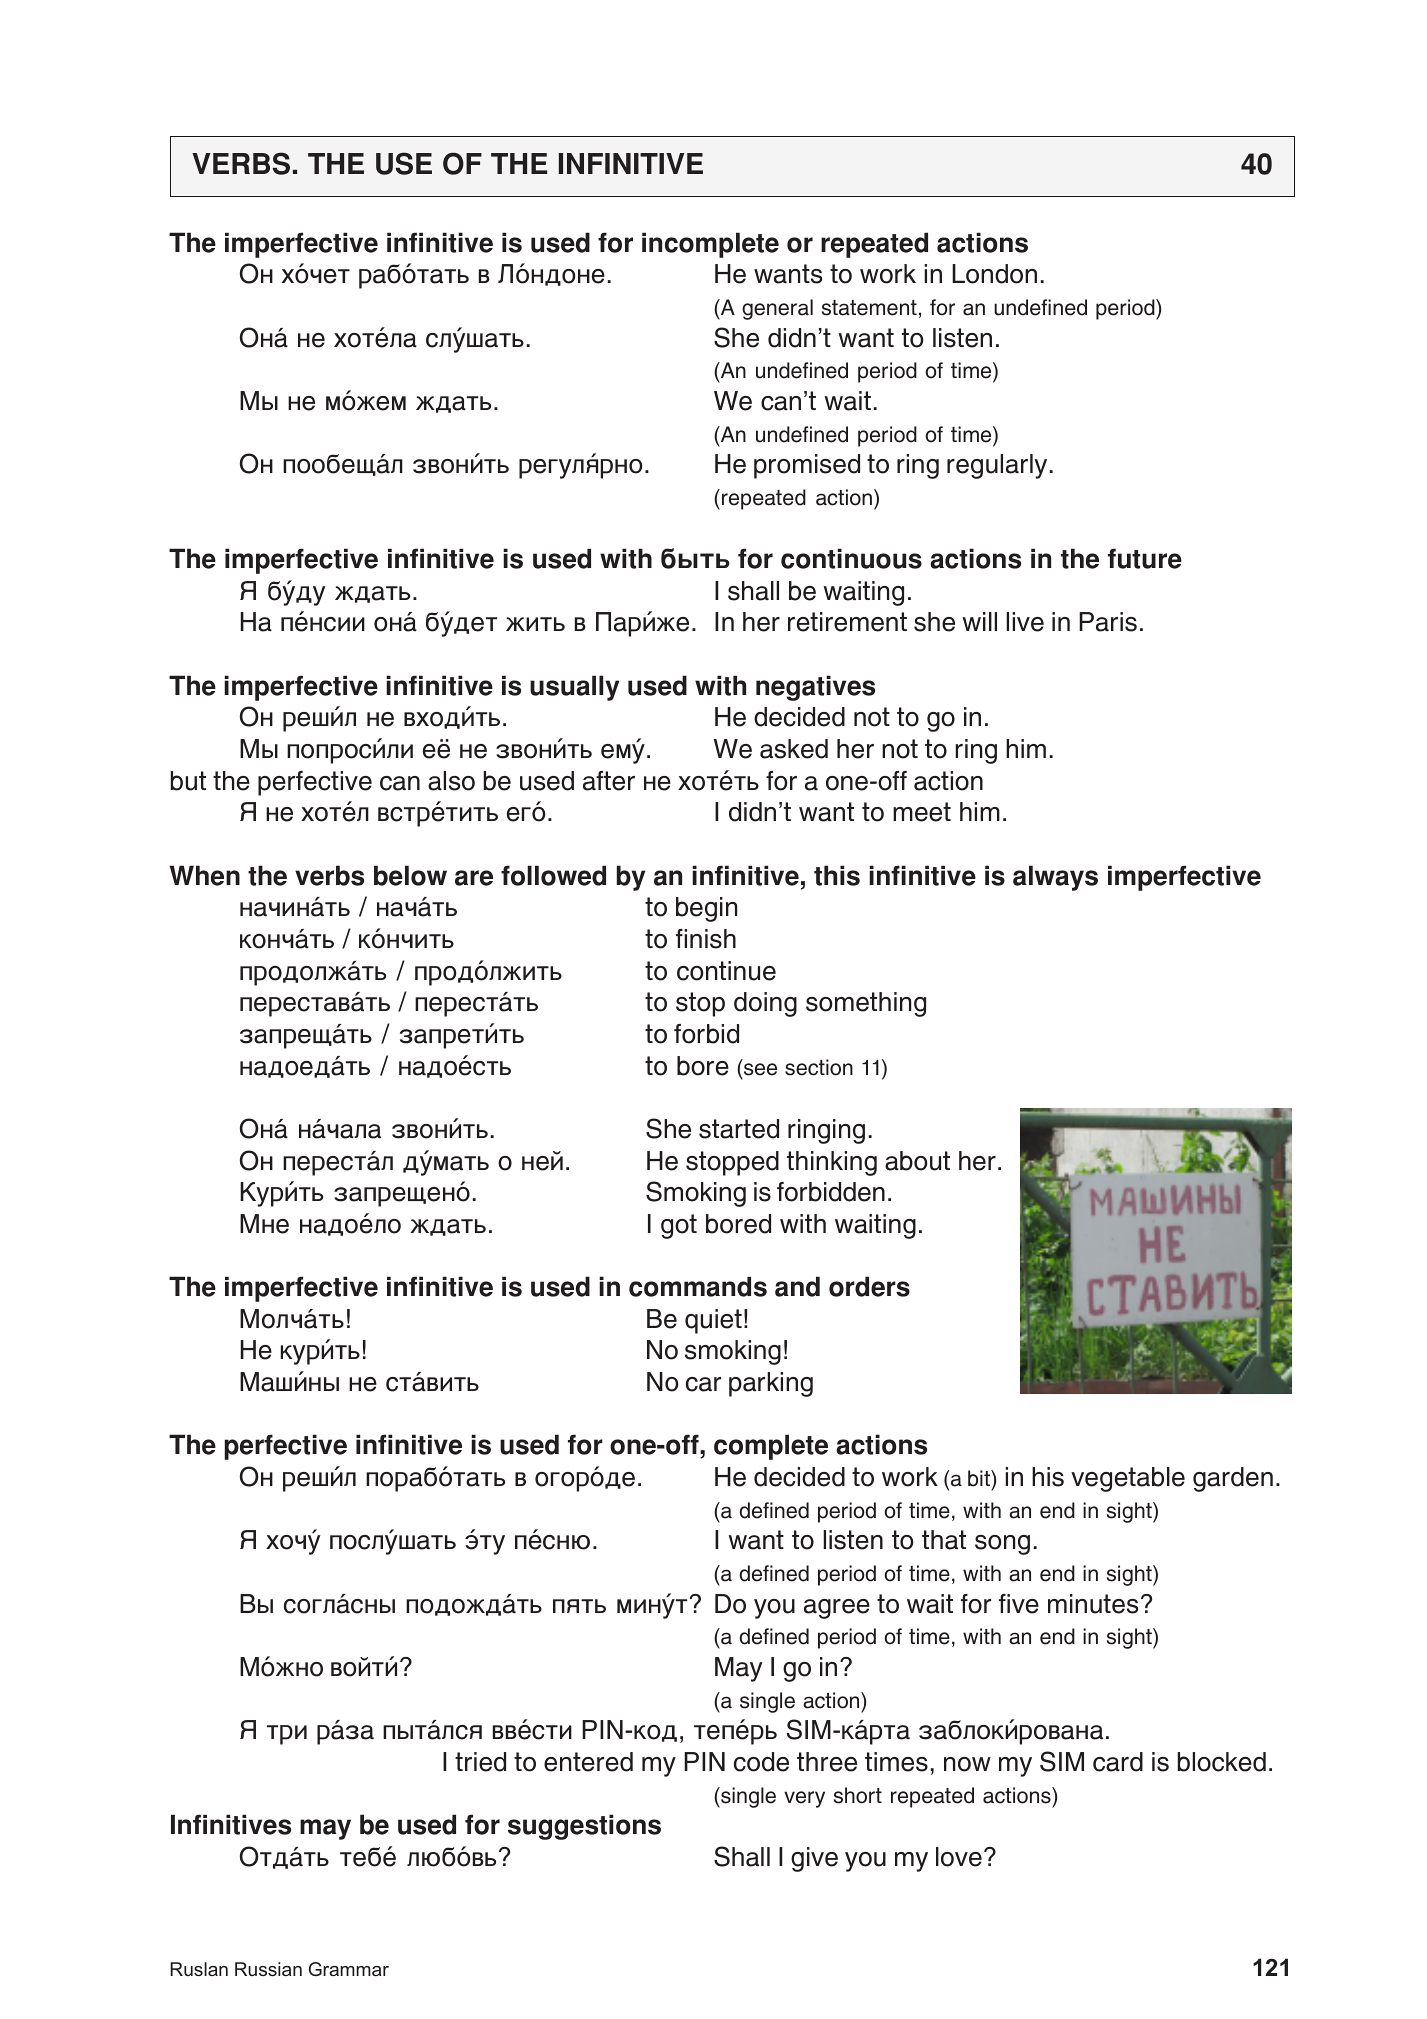 Image resolution: width=1427 pixels, height=2019 pixels. What do you see at coordinates (869, 308) in the screenshot?
I see `statement` at bounding box center [869, 308].
